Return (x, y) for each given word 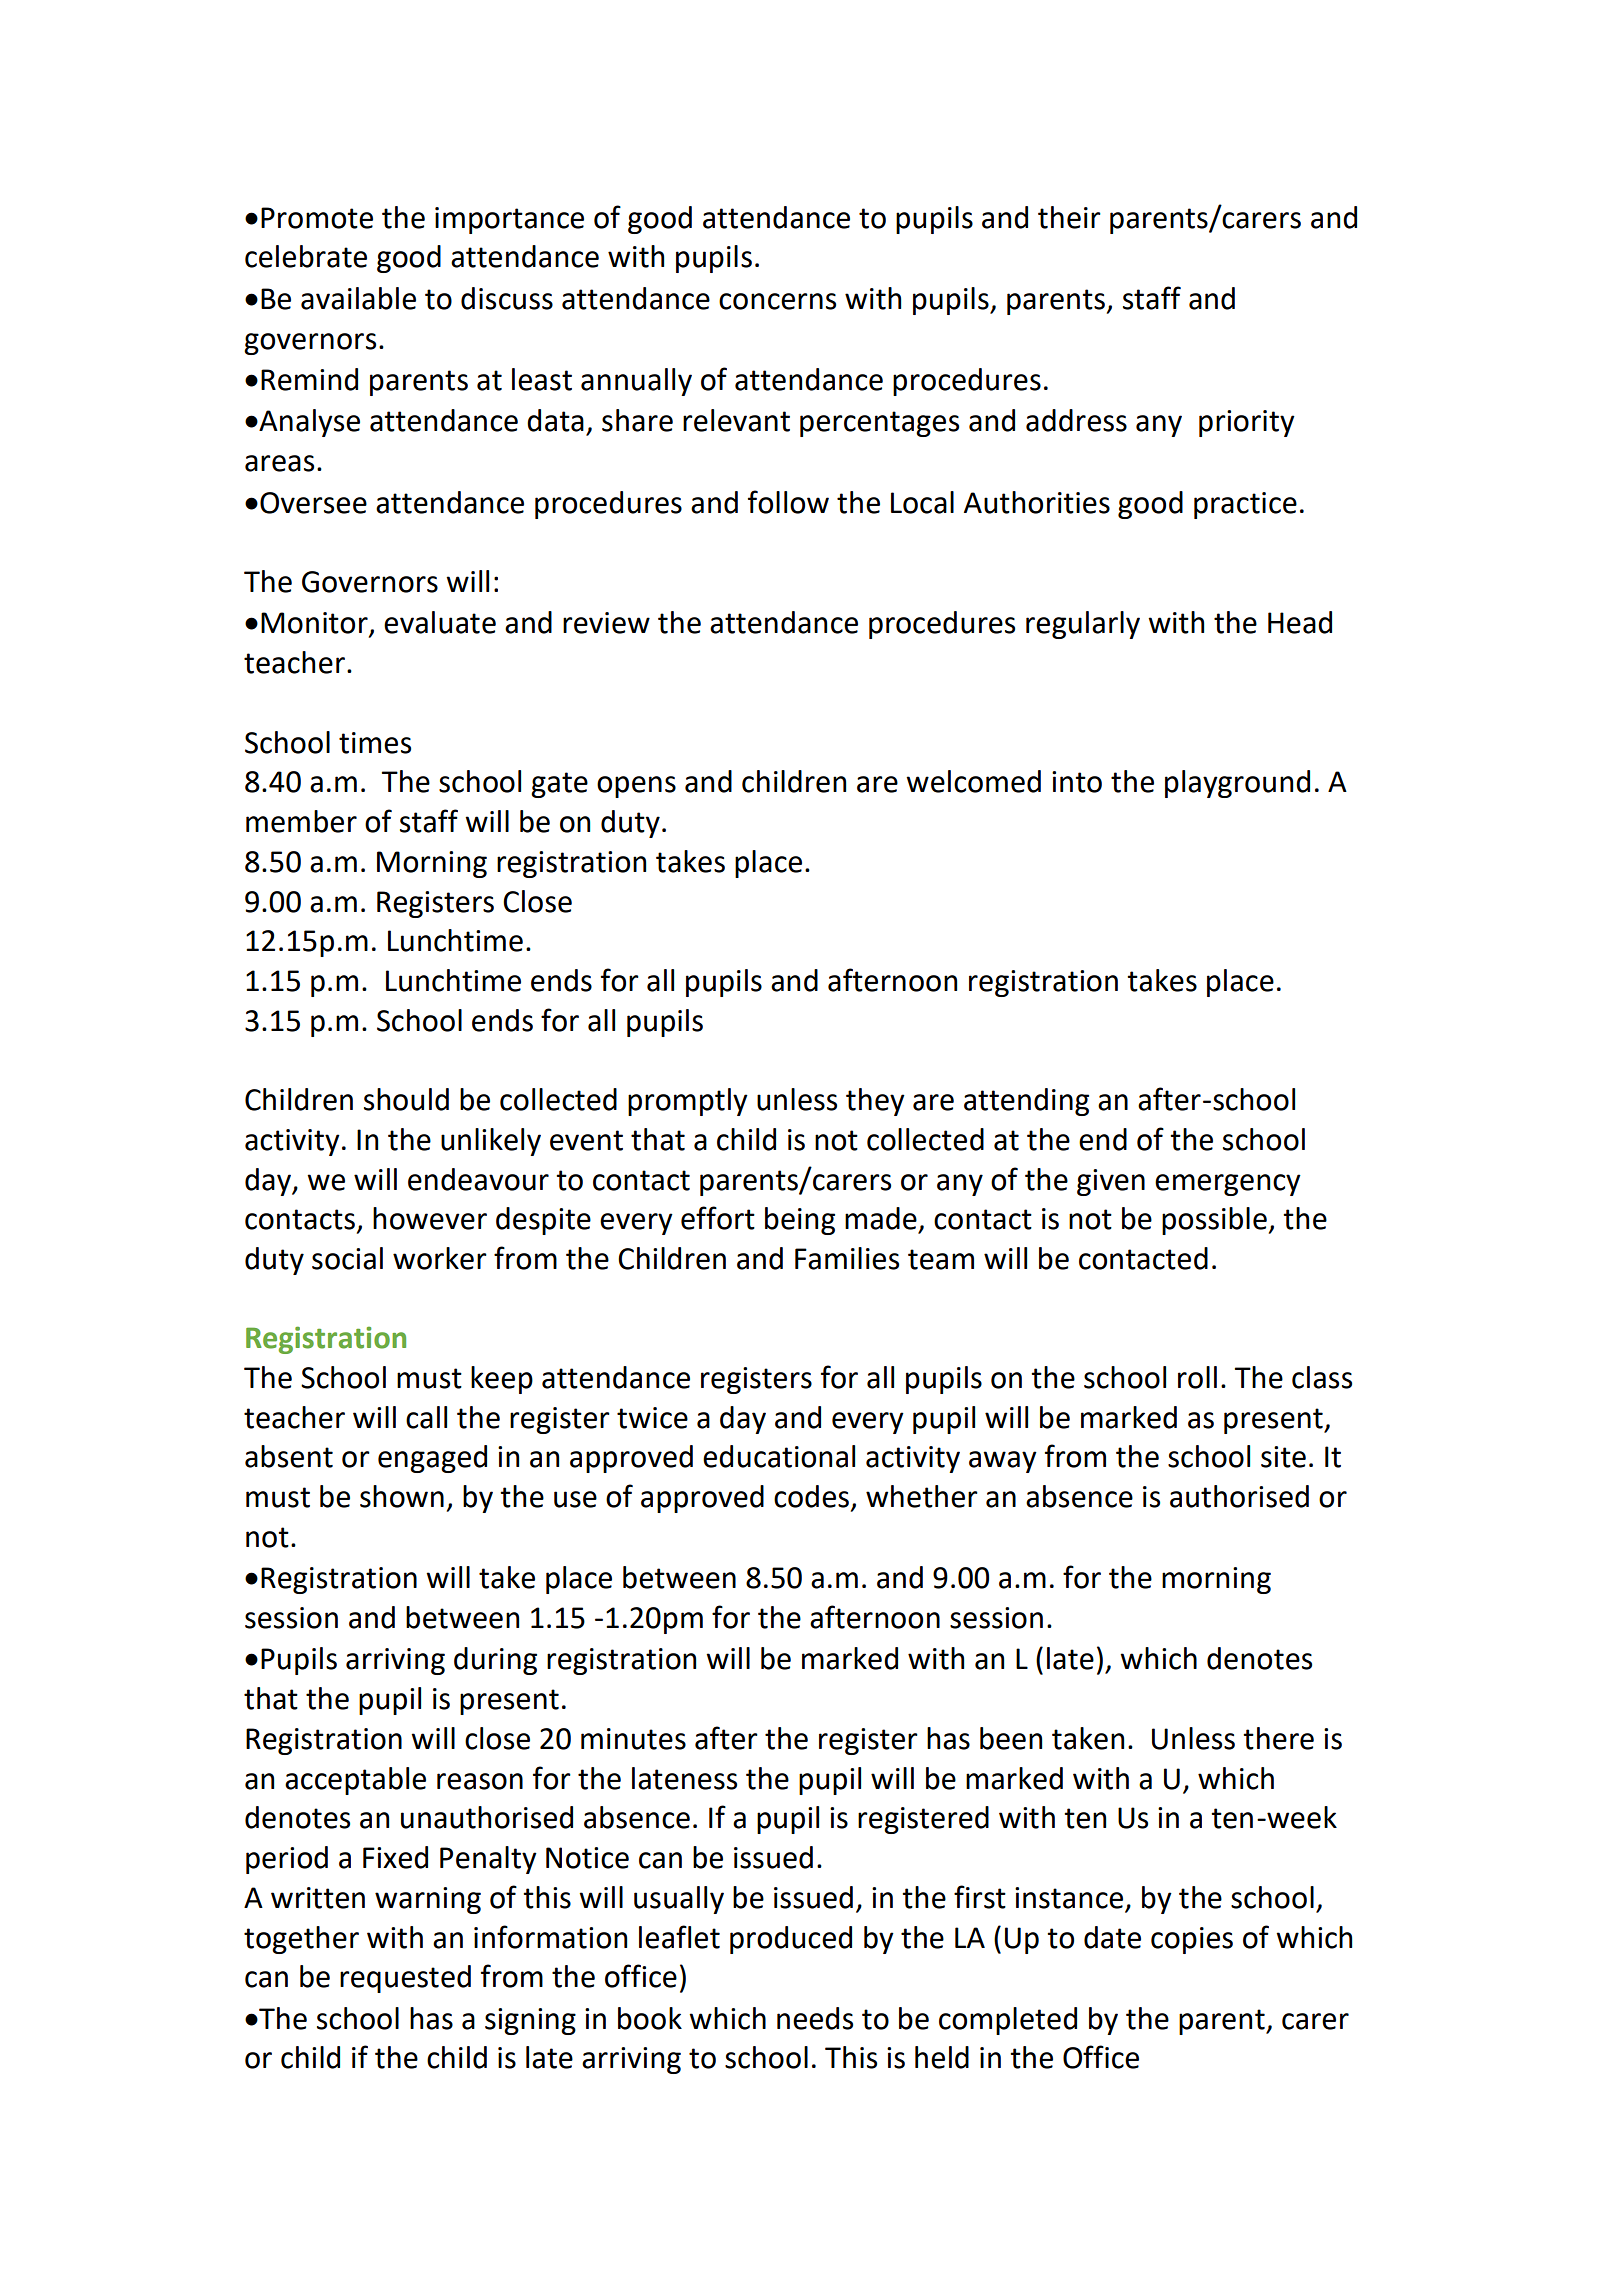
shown (402, 1496)
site (1283, 1457)
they (875, 1102)
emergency (1228, 1185)
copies (1192, 1940)
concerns (777, 301)
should (406, 1099)
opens (636, 787)
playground (1237, 784)
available (358, 298)
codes (811, 1496)
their (1069, 217)
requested (405, 1979)
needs (815, 2018)
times (375, 743)
